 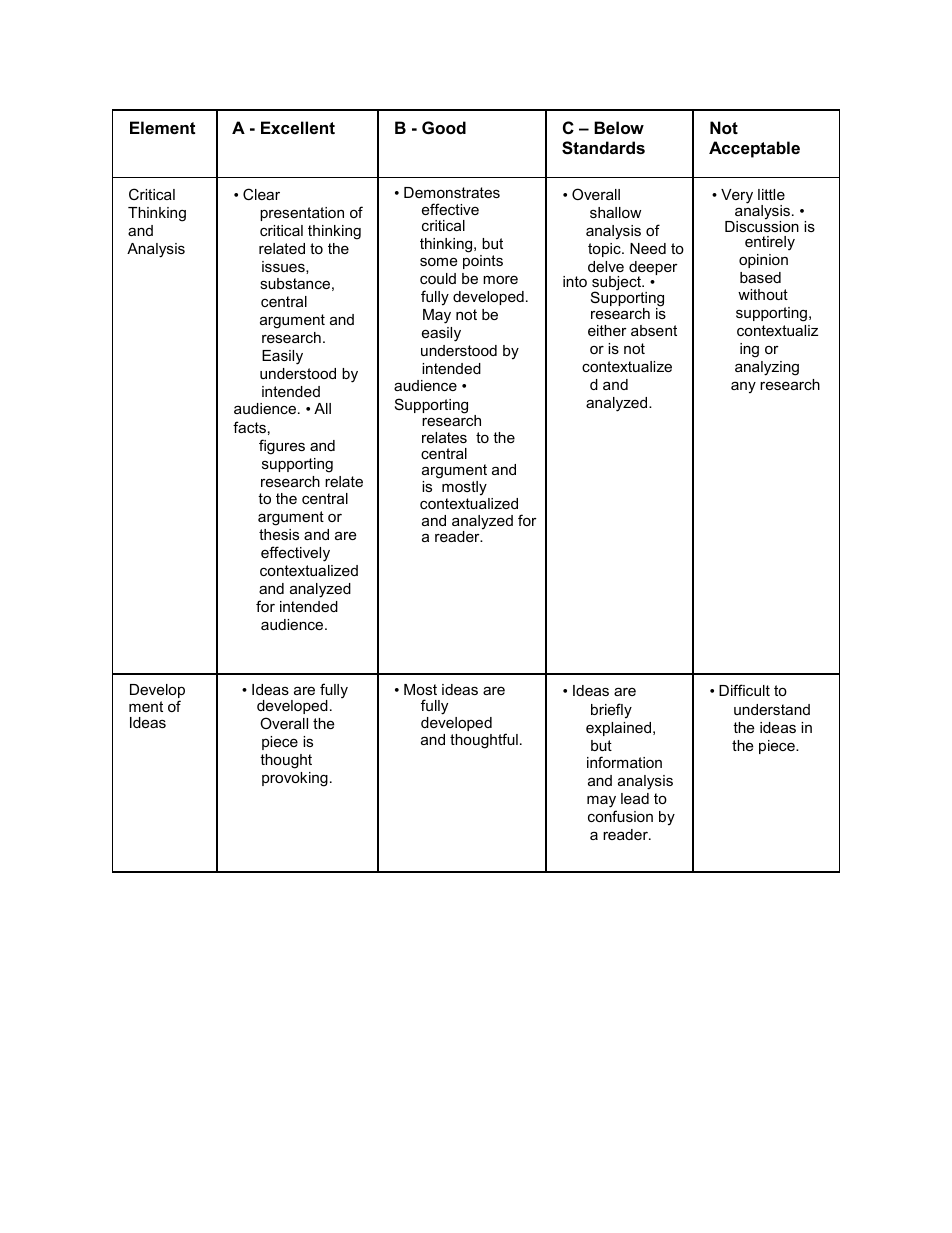 I want to click on Excellent, so click(x=298, y=127).
